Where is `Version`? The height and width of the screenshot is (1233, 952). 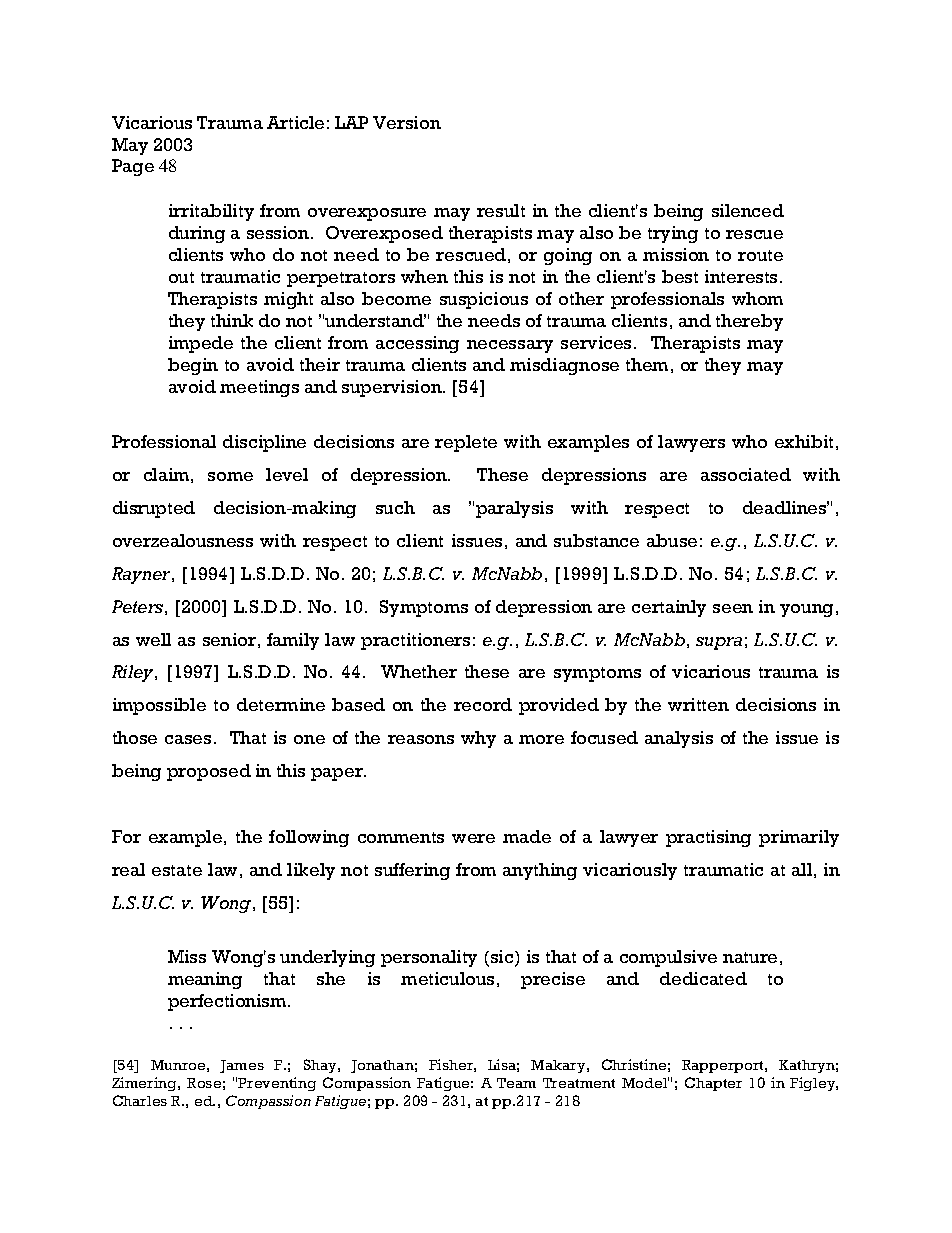 Version is located at coordinates (407, 122).
